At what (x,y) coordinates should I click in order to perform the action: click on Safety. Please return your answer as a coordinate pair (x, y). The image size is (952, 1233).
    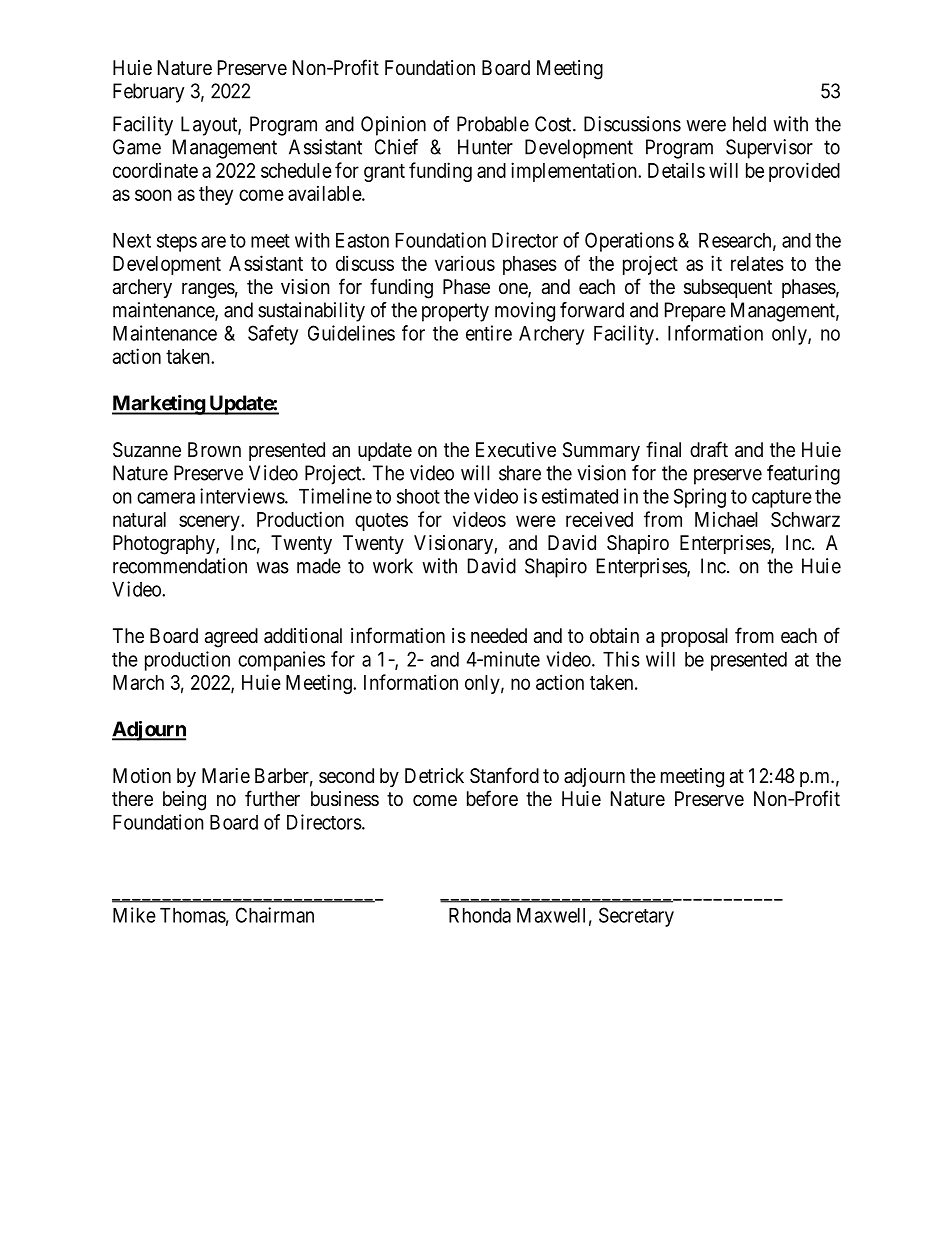
    Looking at the image, I should click on (273, 335).
